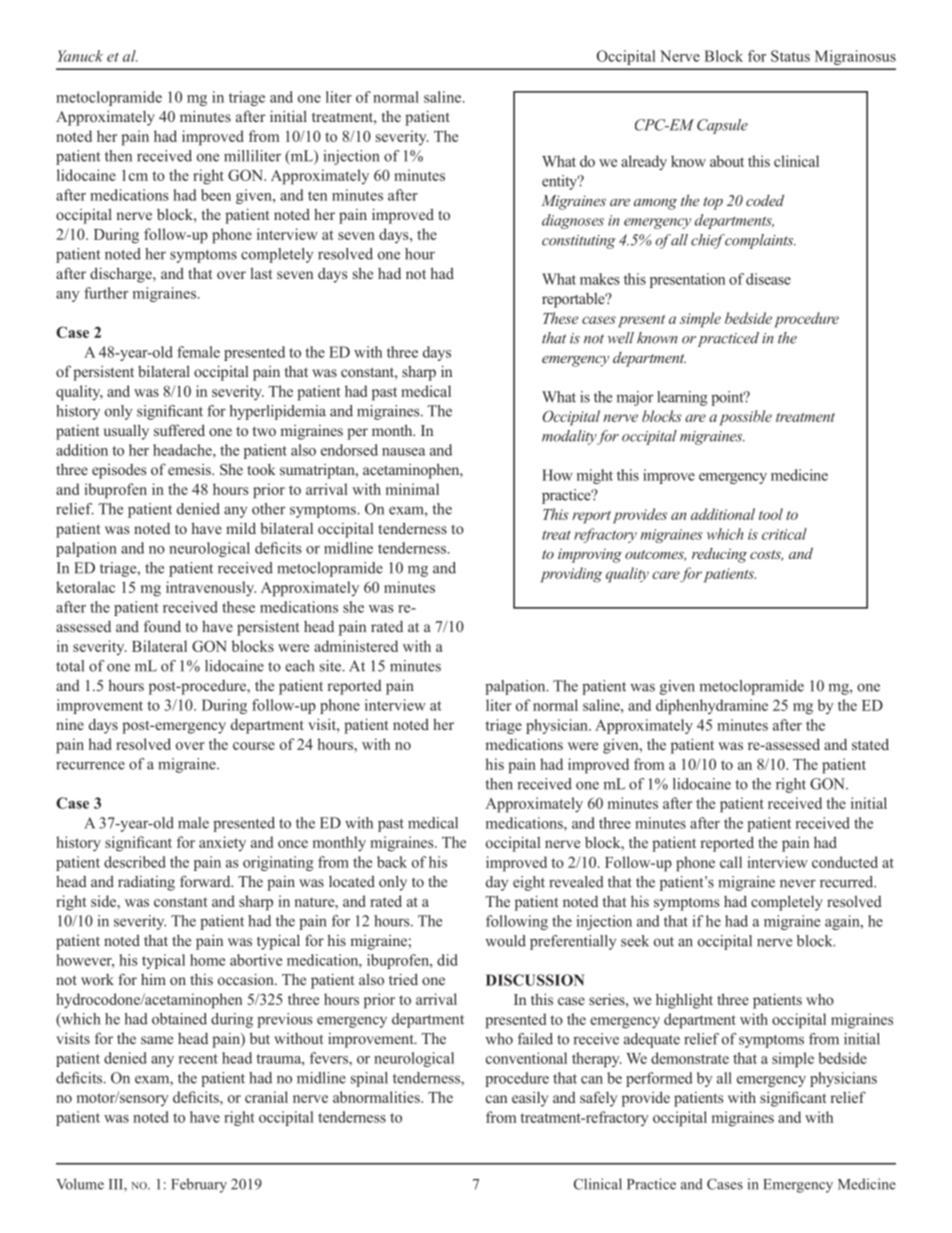 The height and width of the screenshot is (1233, 952). I want to click on Status, so click(790, 56).
